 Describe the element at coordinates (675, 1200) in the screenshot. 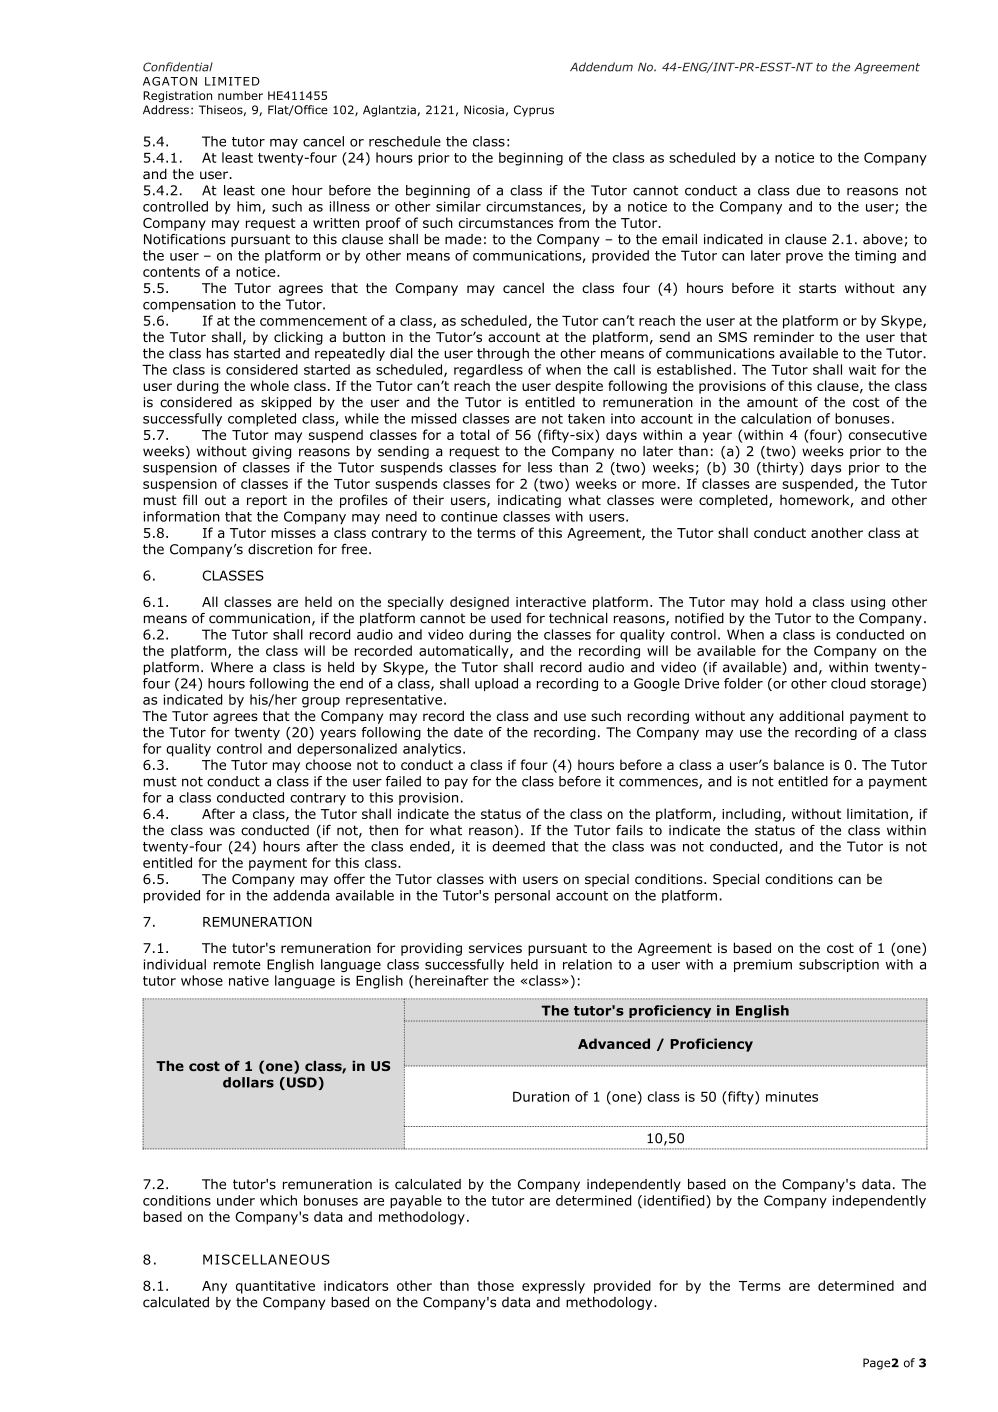

I see `identified` at that location.
